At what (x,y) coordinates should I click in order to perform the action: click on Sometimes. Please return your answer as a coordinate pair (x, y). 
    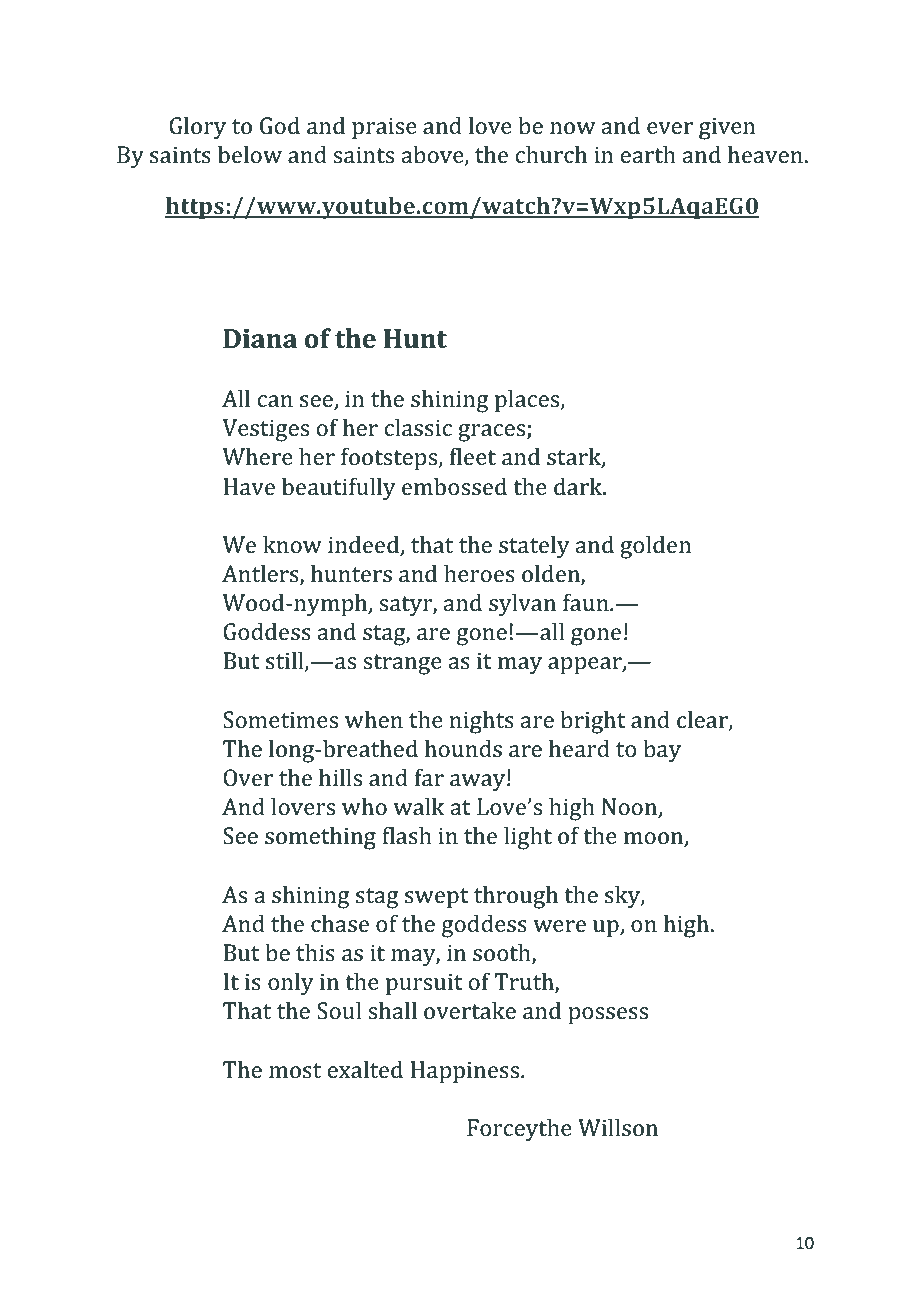
    Looking at the image, I should click on (280, 720).
